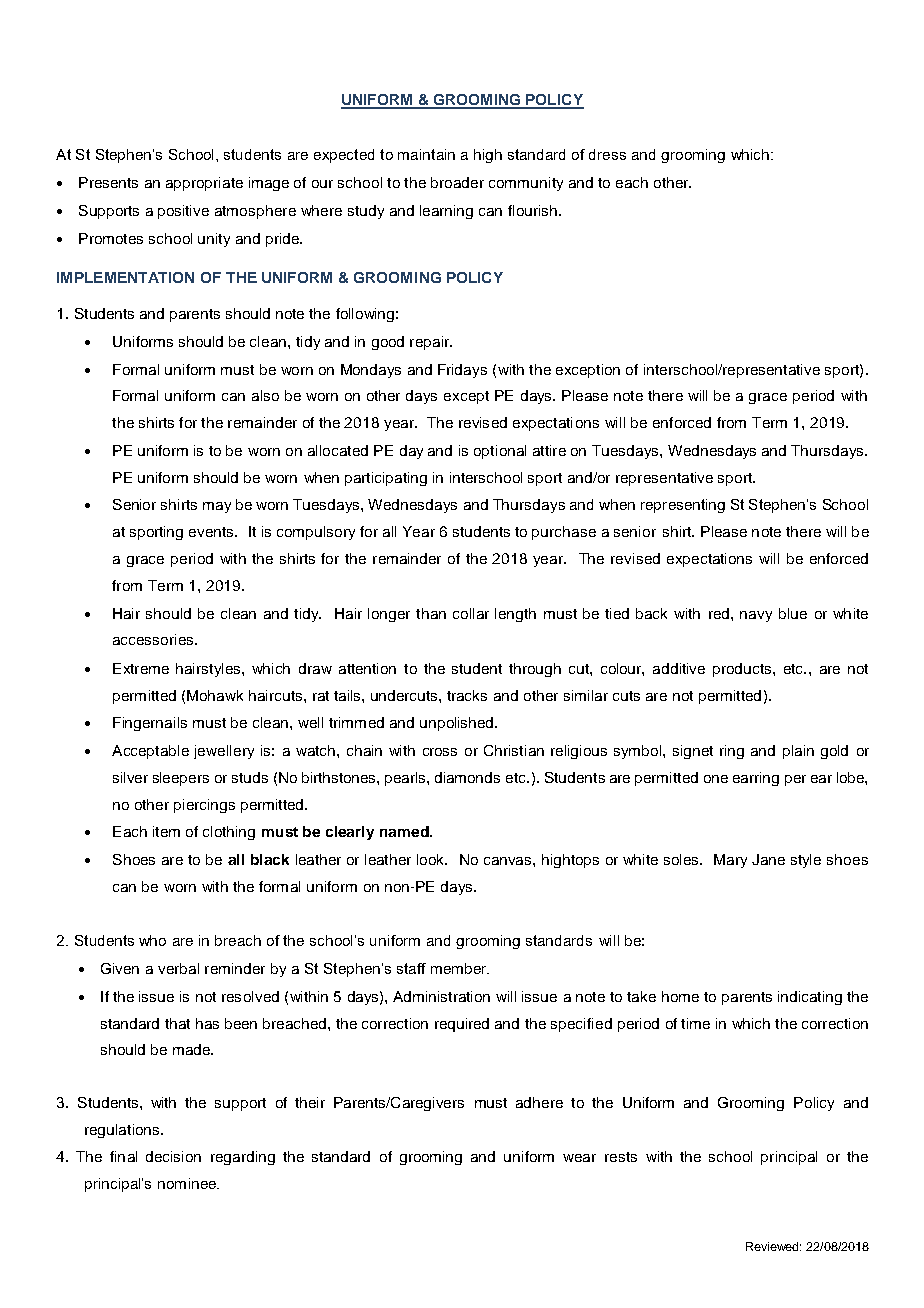 The image size is (924, 1308). What do you see at coordinates (810, 998) in the screenshot?
I see `indicating` at bounding box center [810, 998].
